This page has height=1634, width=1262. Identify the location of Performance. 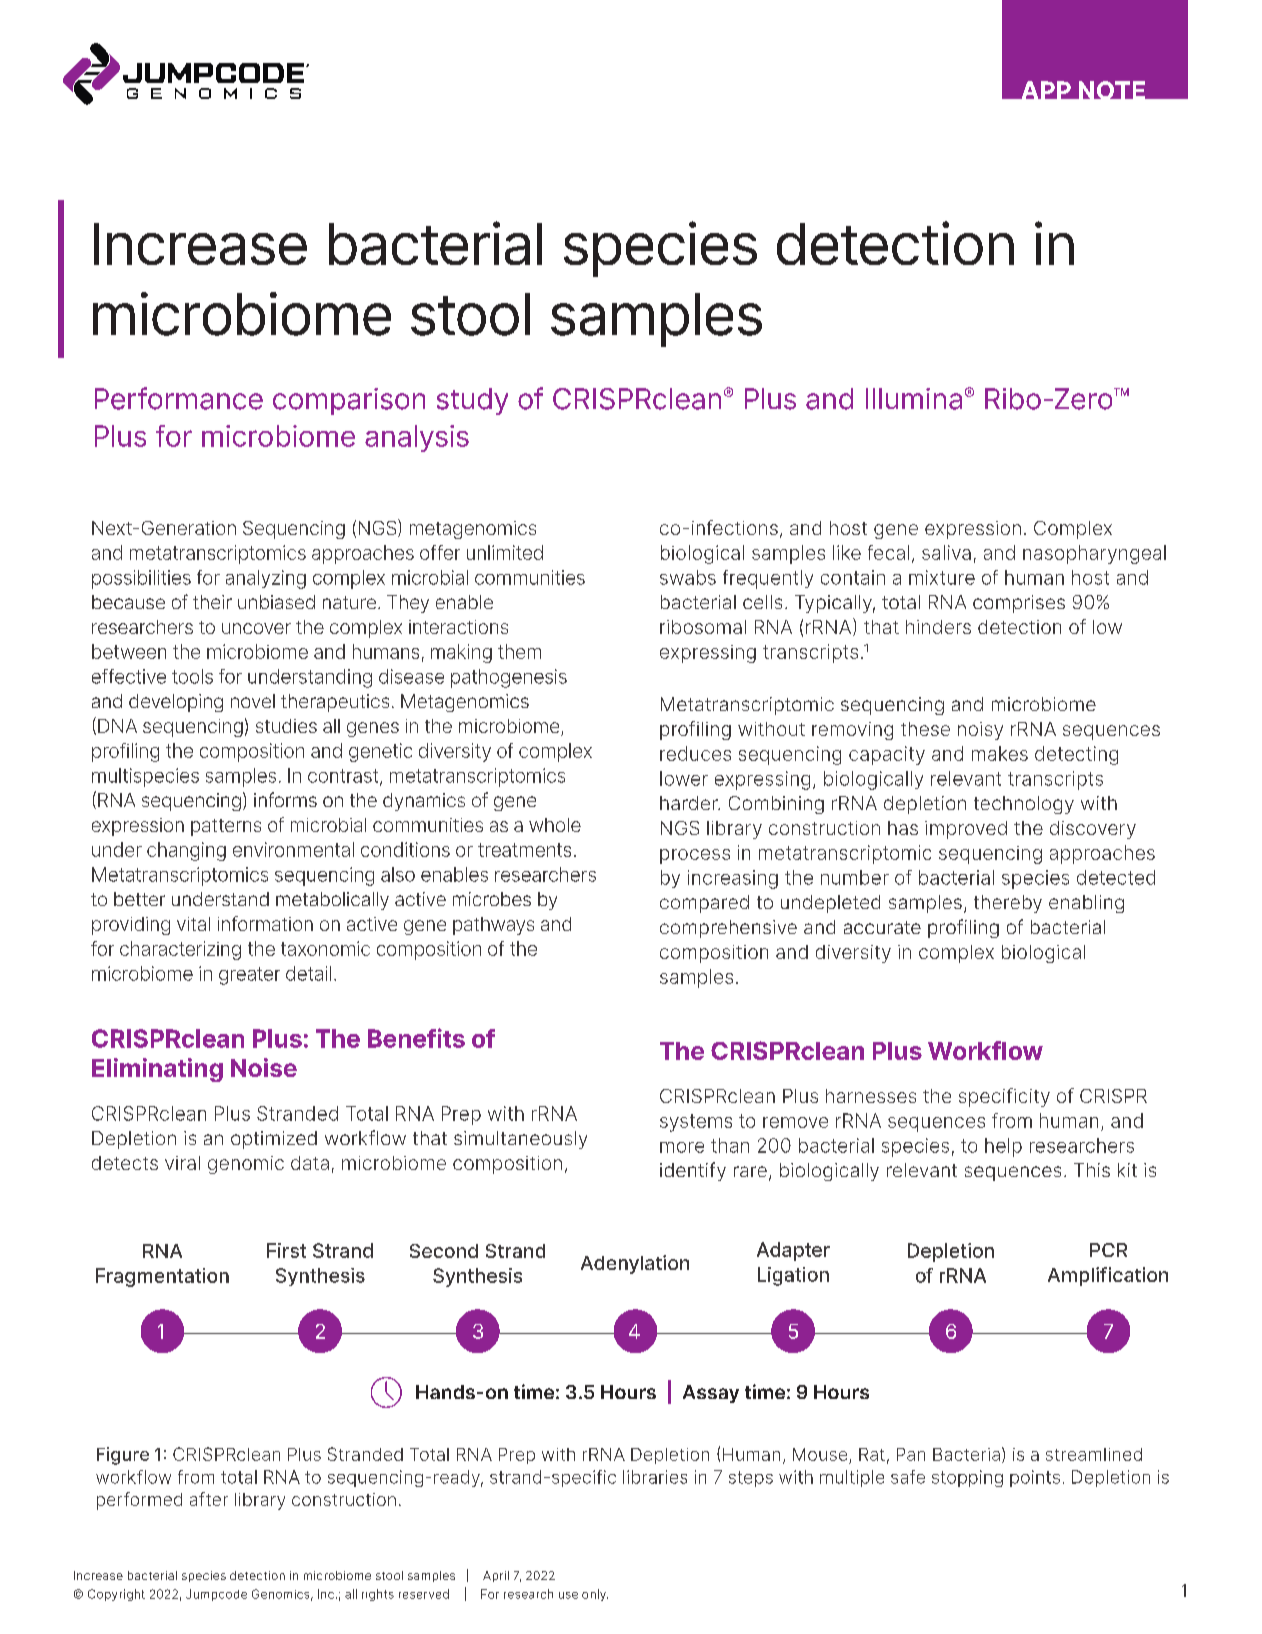
(179, 398).
